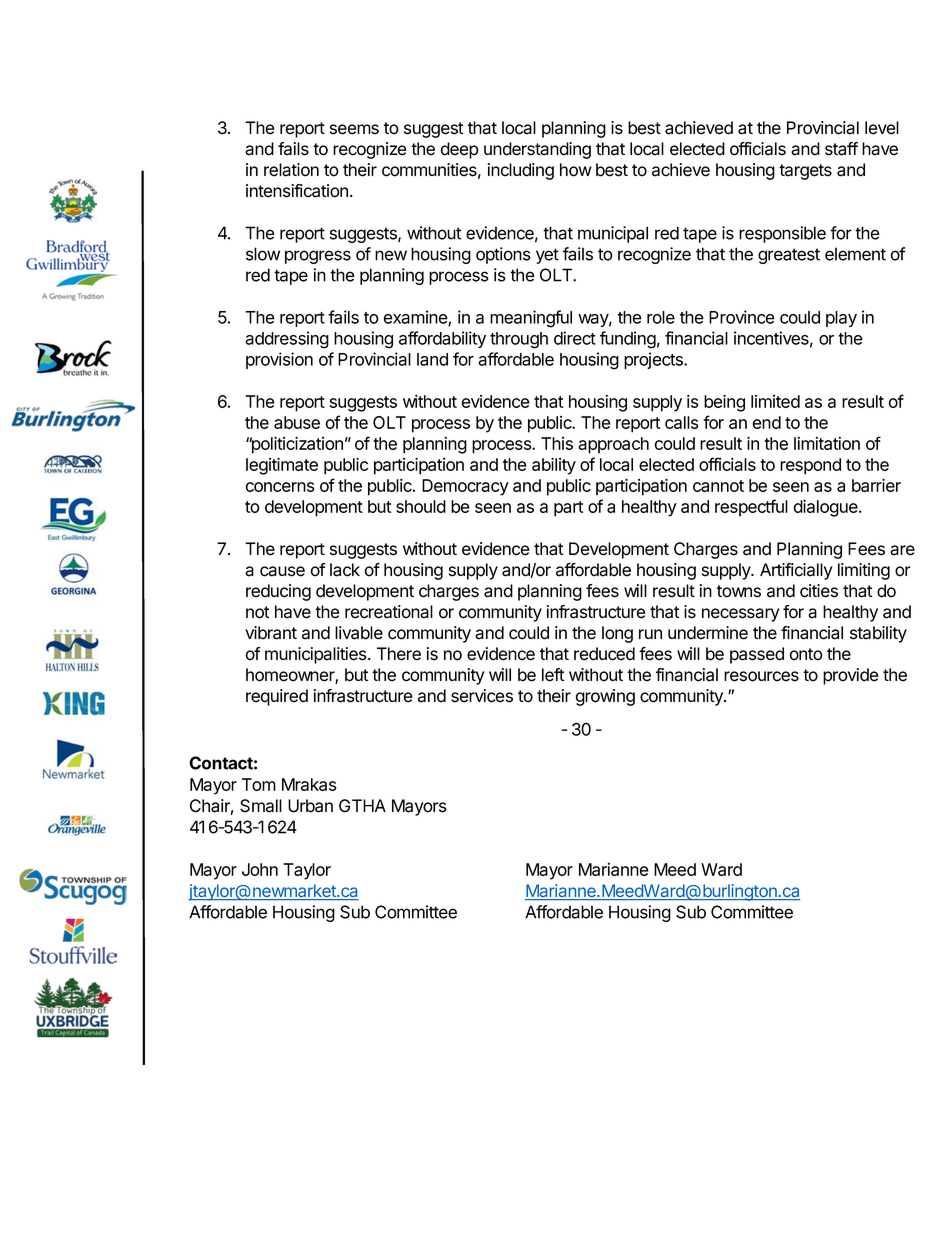  I want to click on how, so click(576, 170).
